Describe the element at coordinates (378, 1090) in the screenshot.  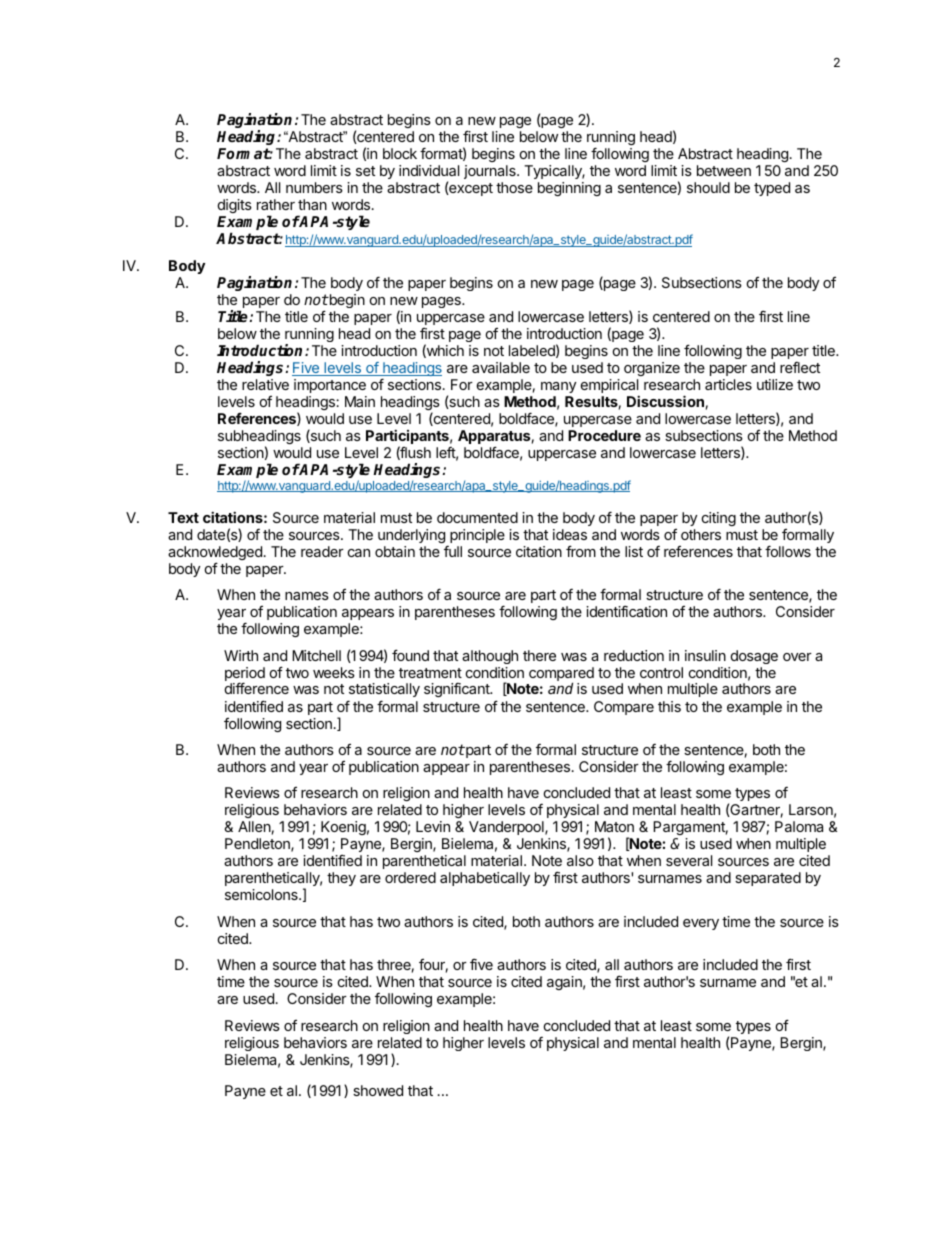
I see `showed` at that location.
